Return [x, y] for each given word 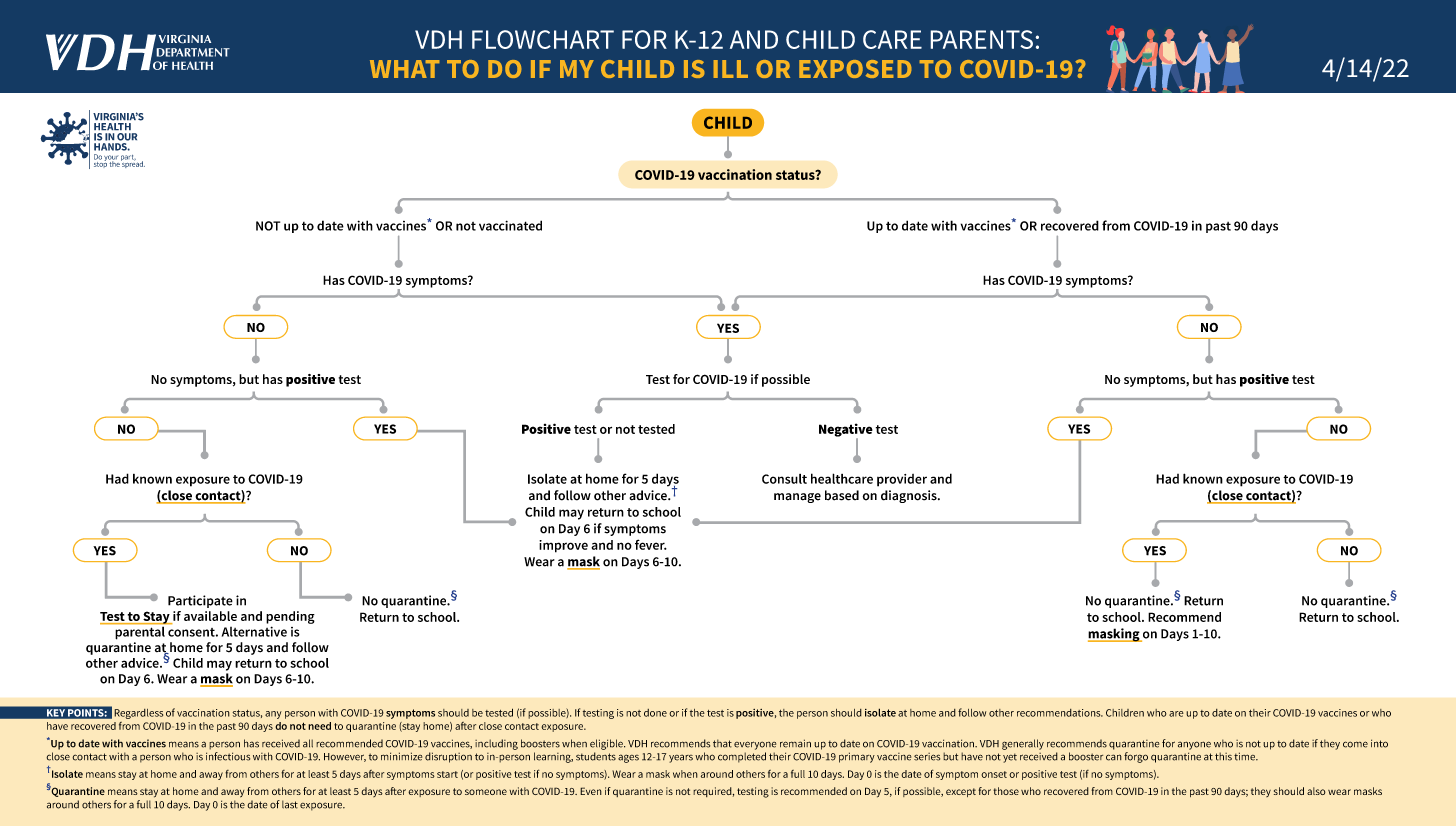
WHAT [404, 69]
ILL [731, 69]
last [290, 804]
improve [563, 546]
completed [742, 757]
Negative [846, 431]
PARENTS [981, 39]
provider [902, 480]
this [1223, 756]
